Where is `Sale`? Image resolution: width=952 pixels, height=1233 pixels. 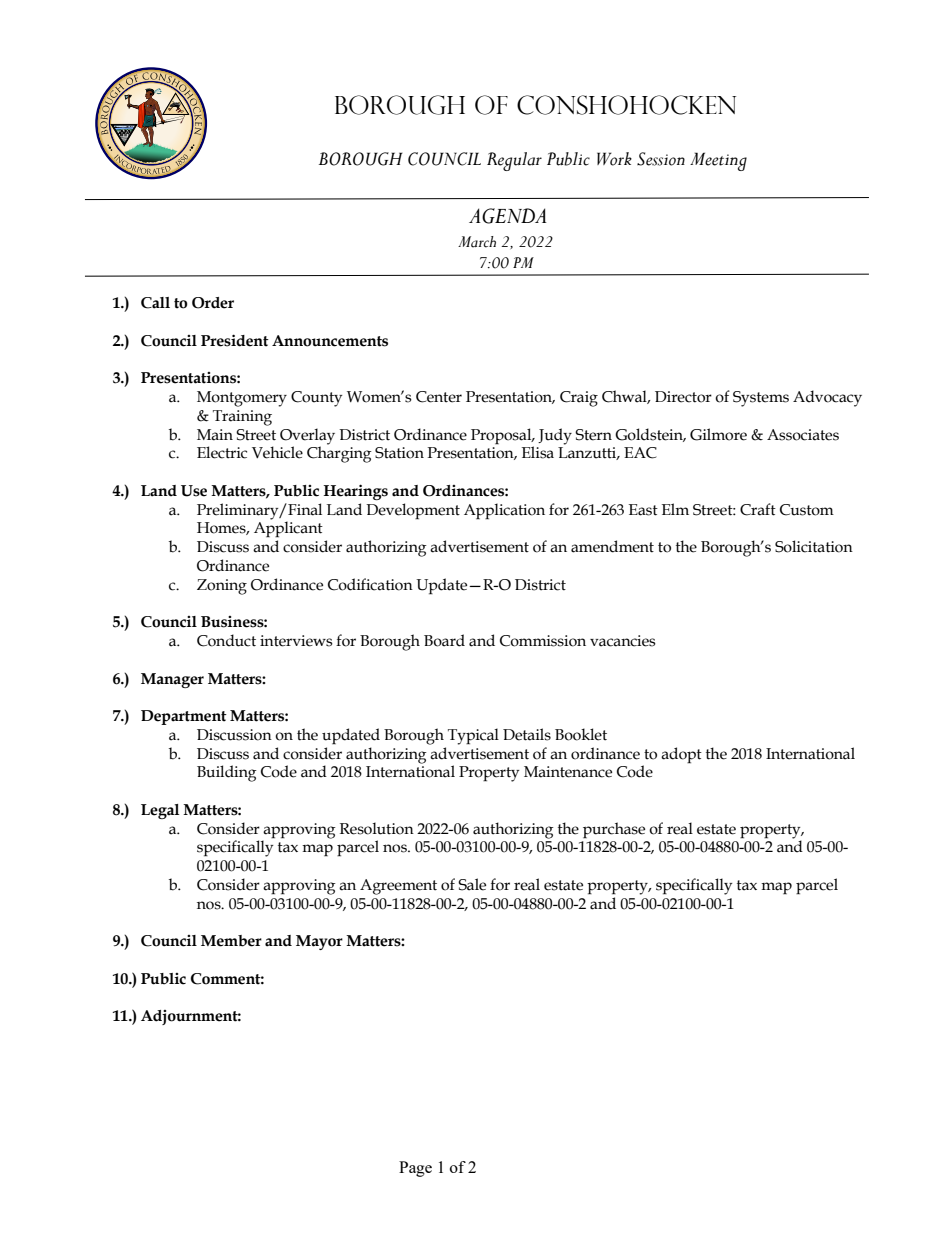
Sale is located at coordinates (472, 884).
